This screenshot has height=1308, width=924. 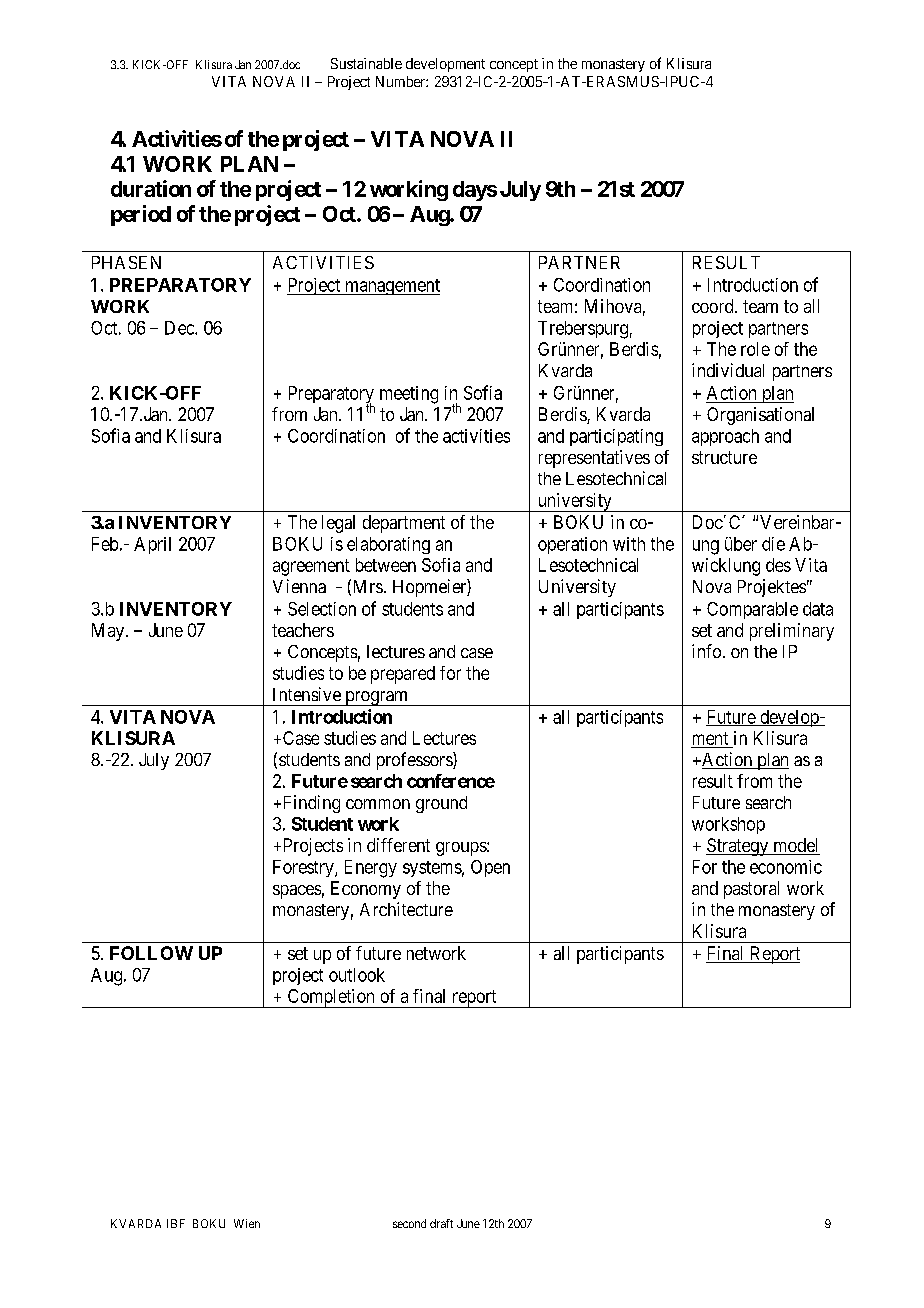 I want to click on role, so click(x=755, y=349).
